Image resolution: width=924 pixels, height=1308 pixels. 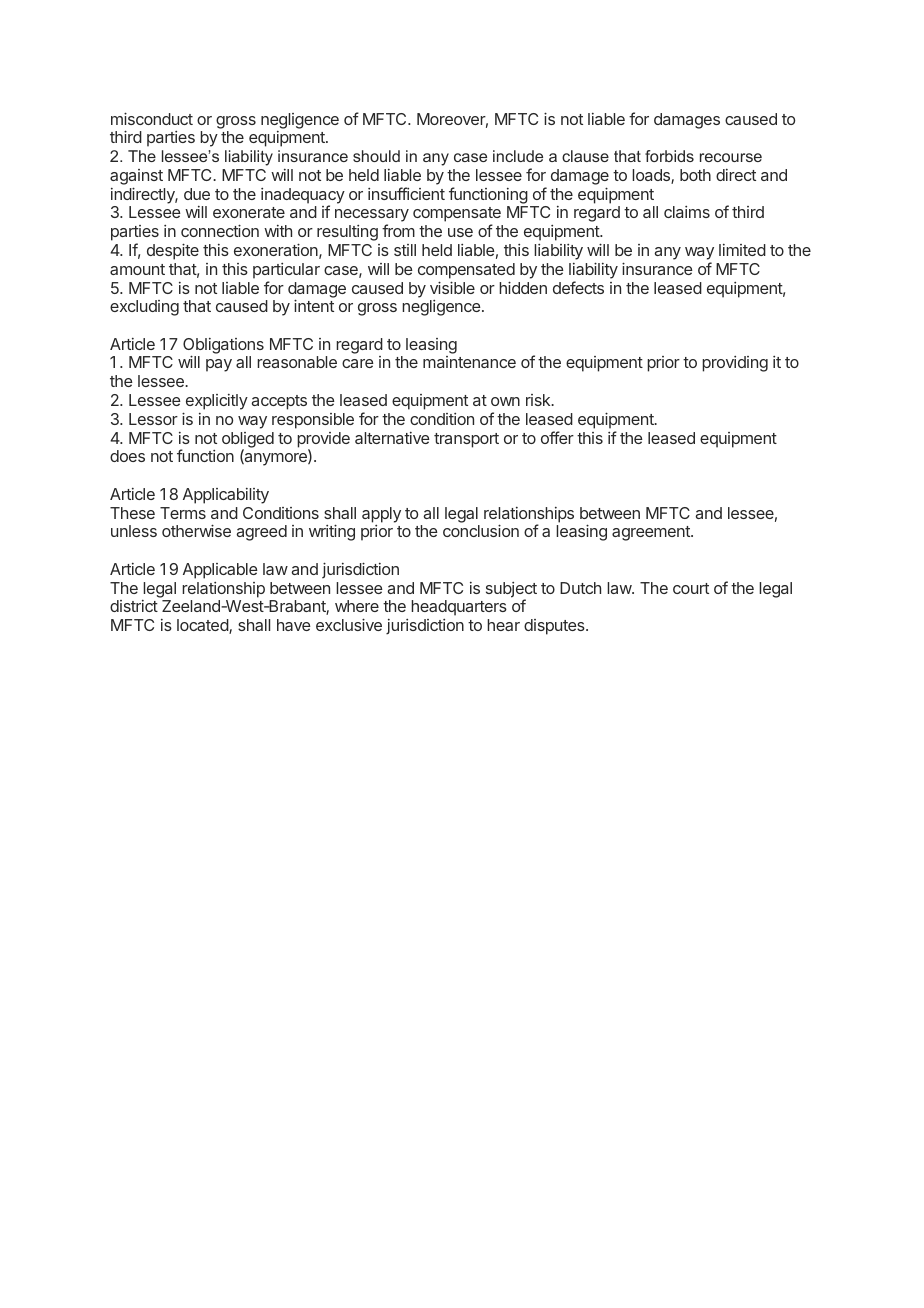 I want to click on transport, so click(x=466, y=440).
